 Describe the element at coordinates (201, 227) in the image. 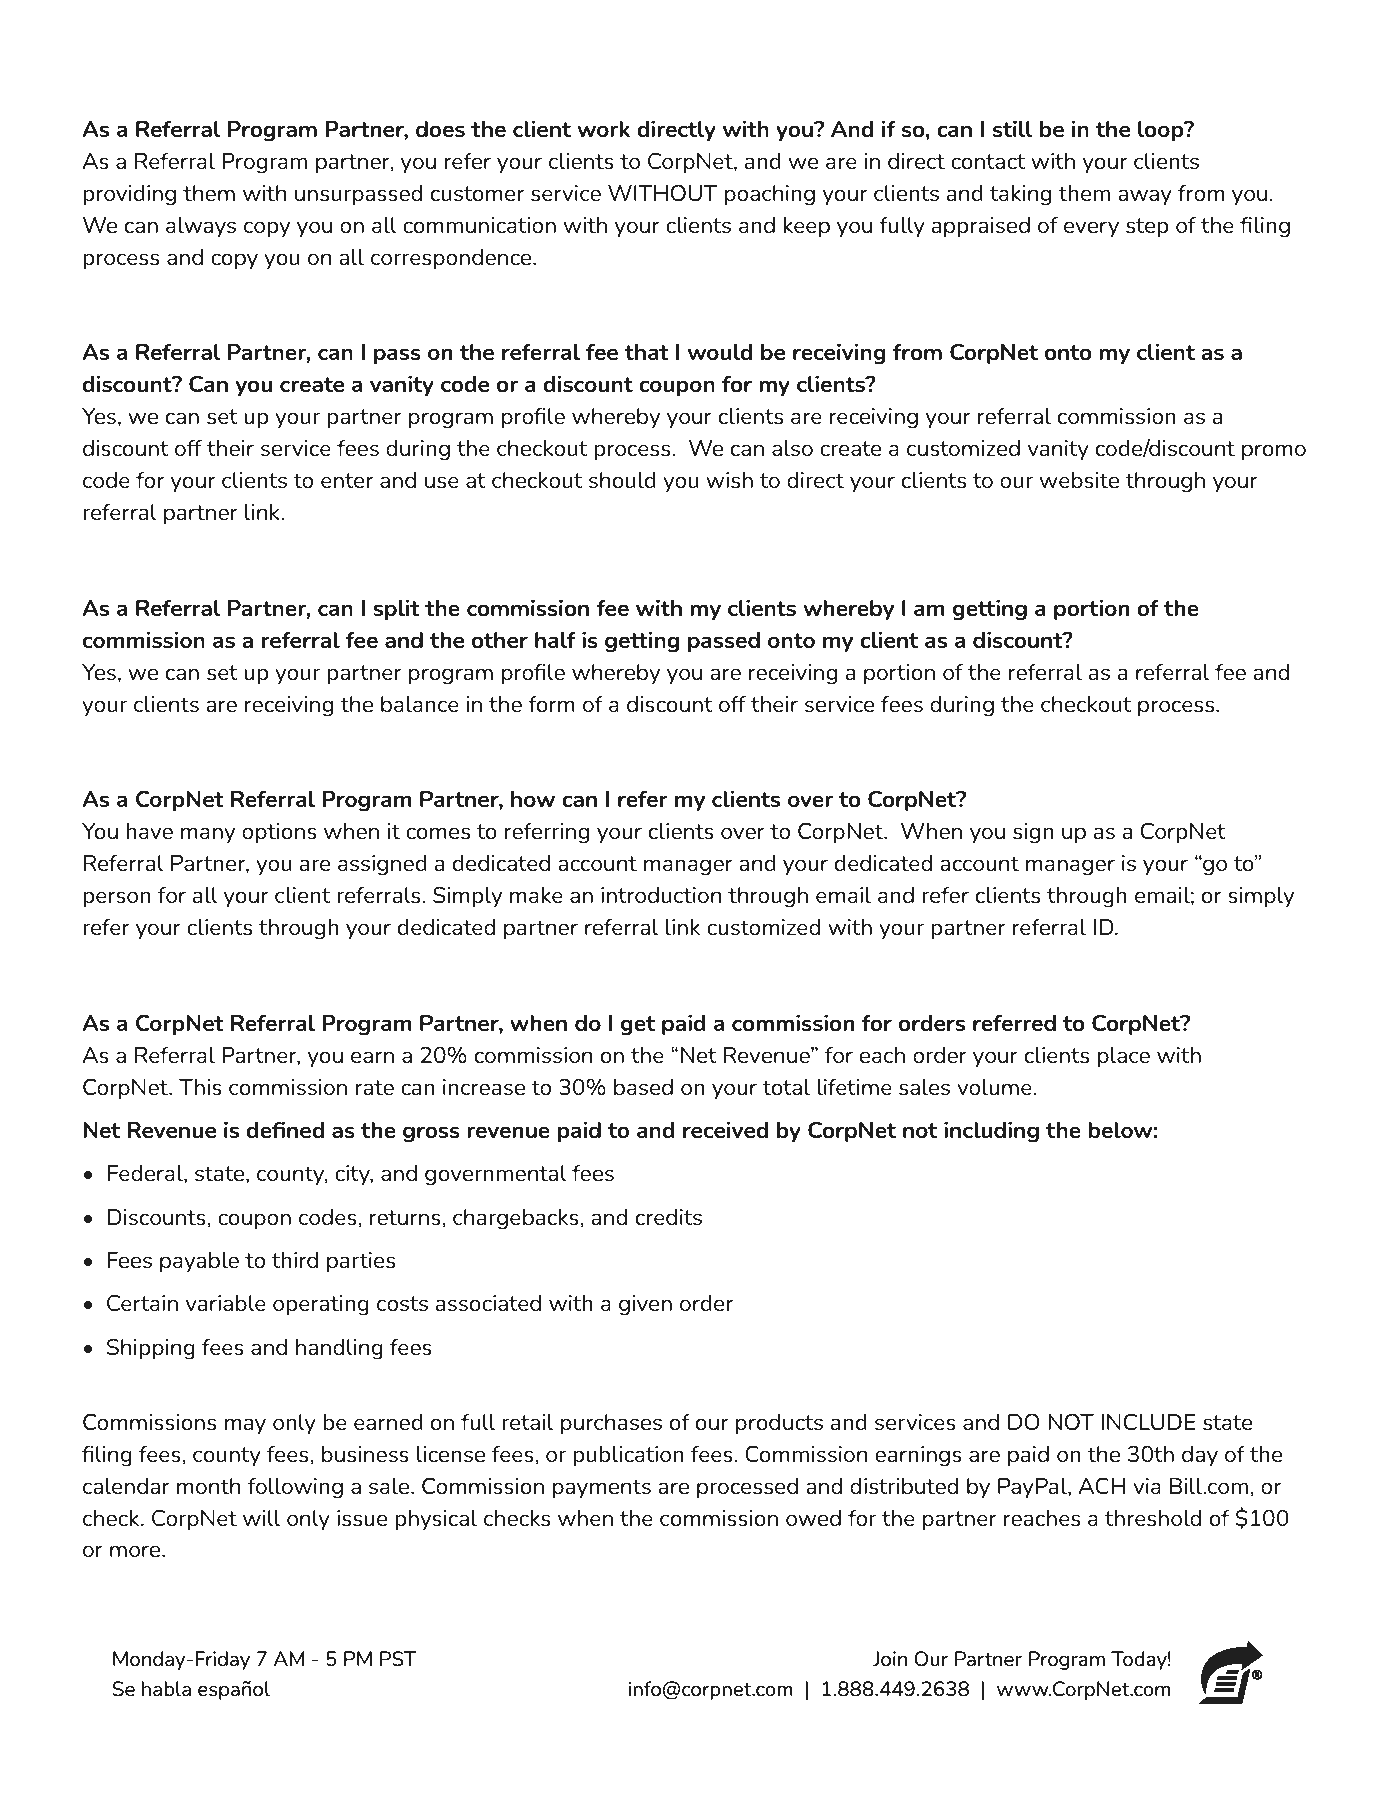

I see `always` at that location.
